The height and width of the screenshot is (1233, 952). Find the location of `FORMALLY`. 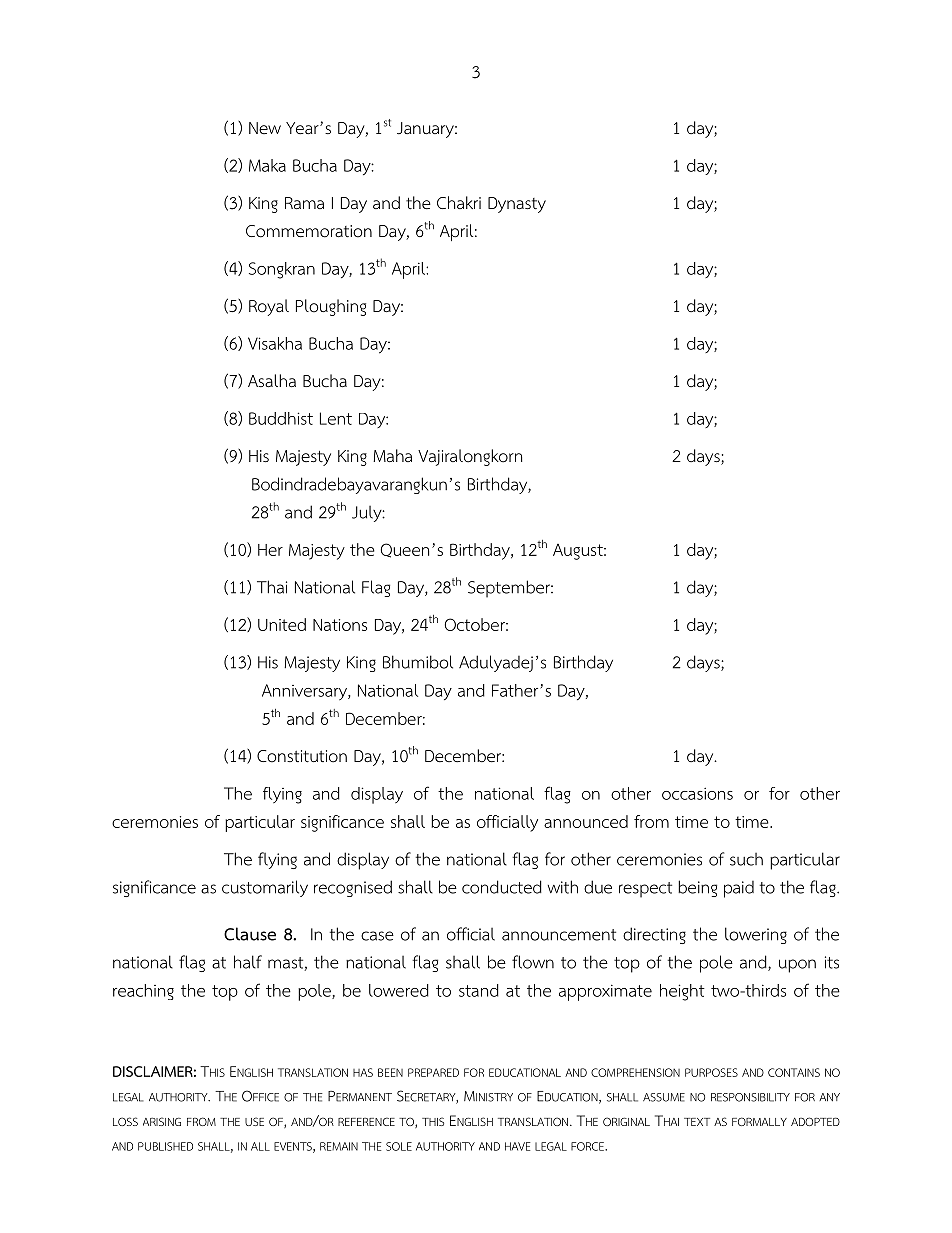

FORMALLY is located at coordinates (759, 1121).
